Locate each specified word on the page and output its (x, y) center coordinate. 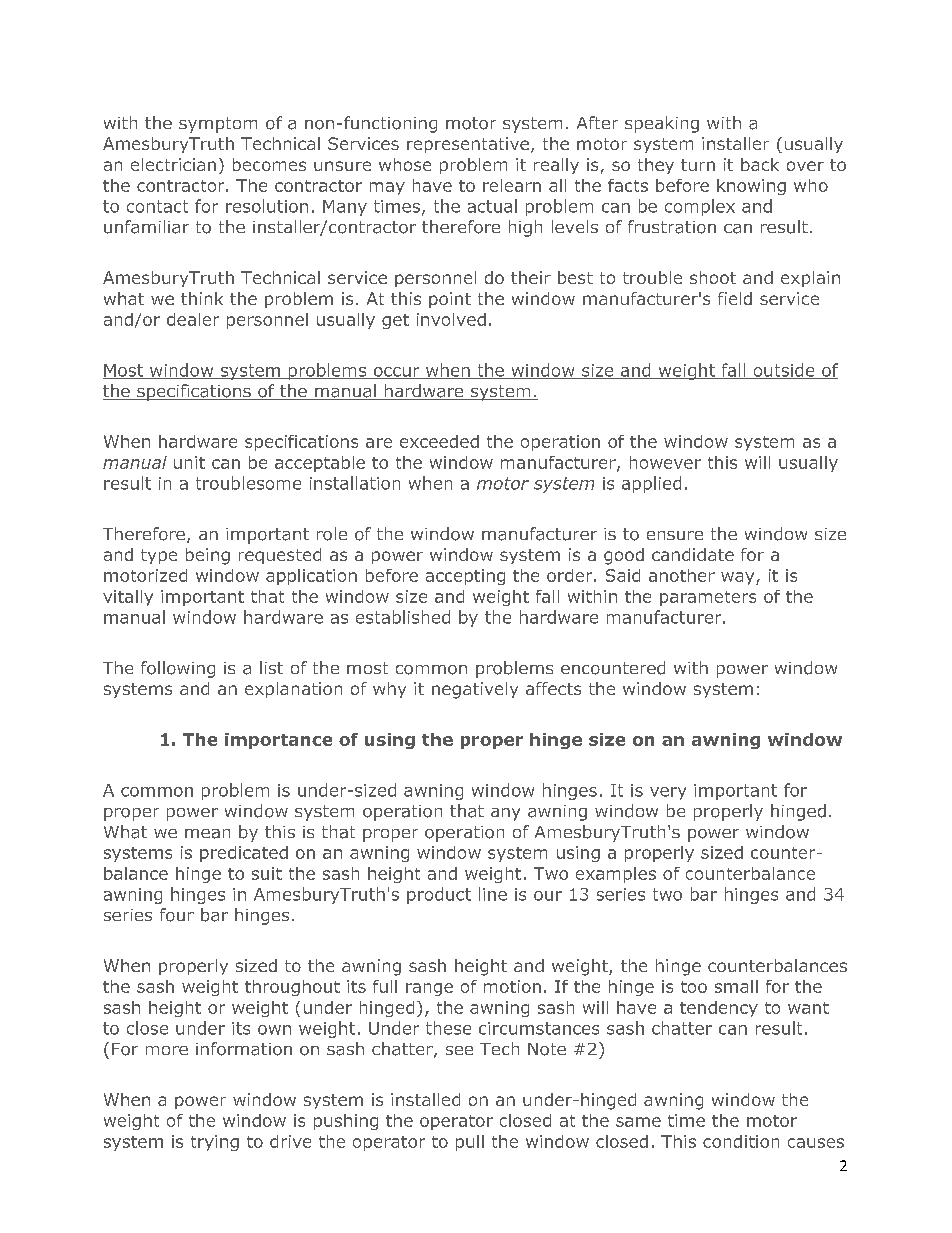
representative (468, 145)
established (403, 617)
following (178, 669)
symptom (218, 125)
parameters (708, 598)
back (760, 164)
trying (215, 1143)
